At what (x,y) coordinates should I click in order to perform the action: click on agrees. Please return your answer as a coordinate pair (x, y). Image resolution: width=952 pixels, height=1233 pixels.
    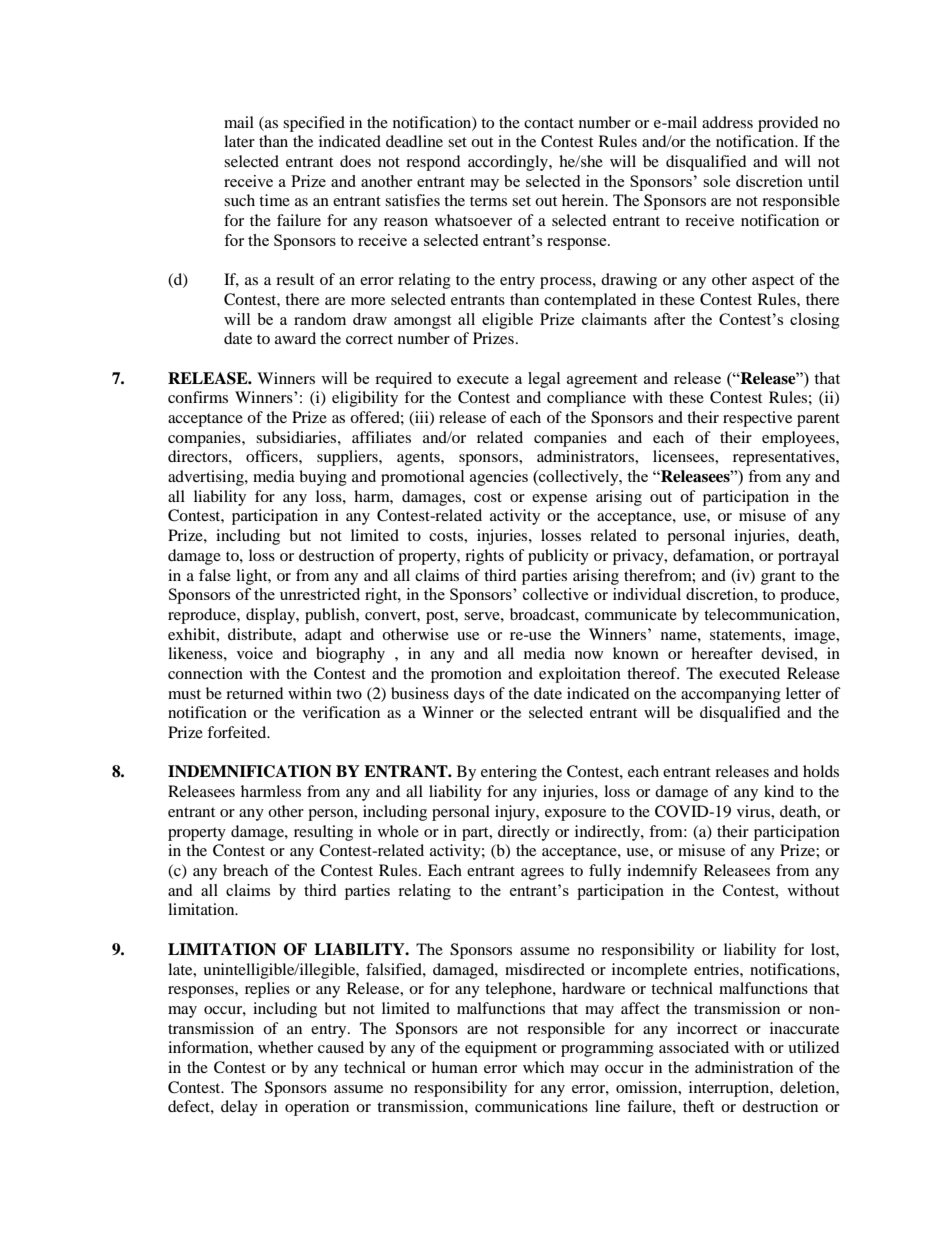
    Looking at the image, I should click on (542, 874).
